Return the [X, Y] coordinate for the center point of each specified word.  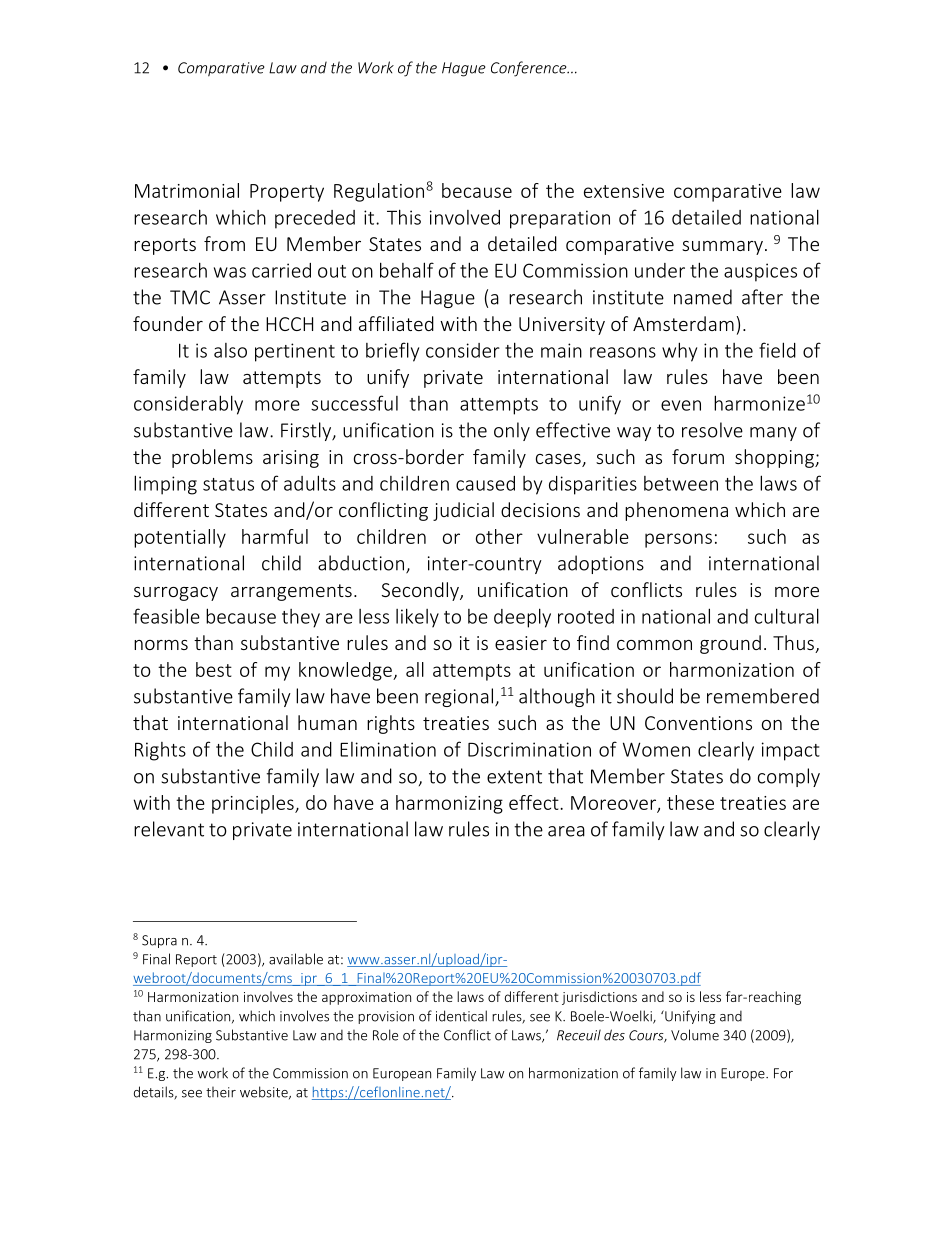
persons [678, 540]
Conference [530, 69]
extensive [624, 191]
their [221, 1092]
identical [461, 1016]
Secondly [421, 591]
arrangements [291, 592]
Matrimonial [187, 190]
